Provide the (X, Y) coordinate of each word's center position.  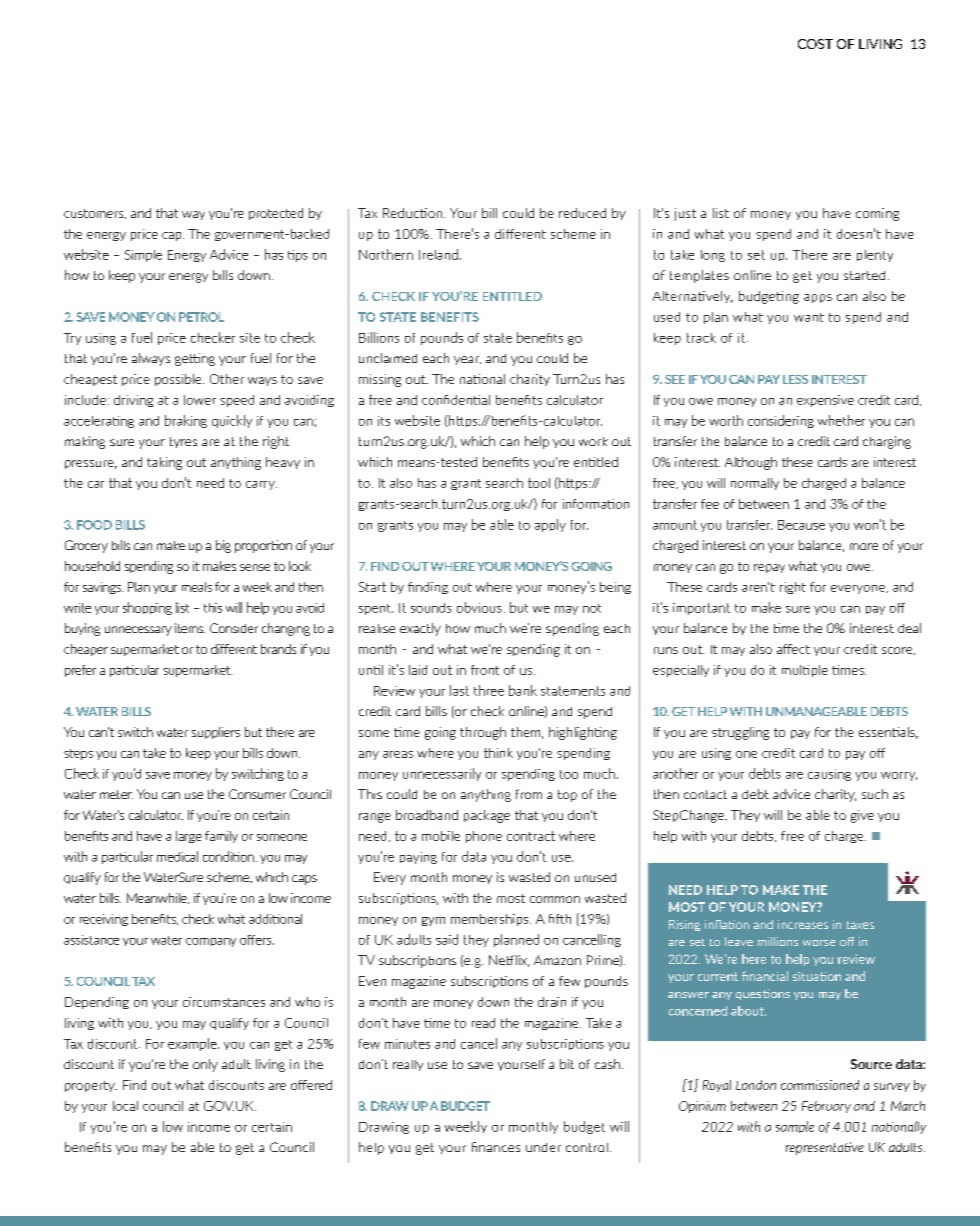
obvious (479, 607)
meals (197, 587)
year (467, 360)
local (125, 1106)
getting (195, 359)
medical (177, 856)
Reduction (414, 213)
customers (95, 214)
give (862, 816)
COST (815, 44)
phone (484, 837)
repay (769, 568)
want (809, 317)
